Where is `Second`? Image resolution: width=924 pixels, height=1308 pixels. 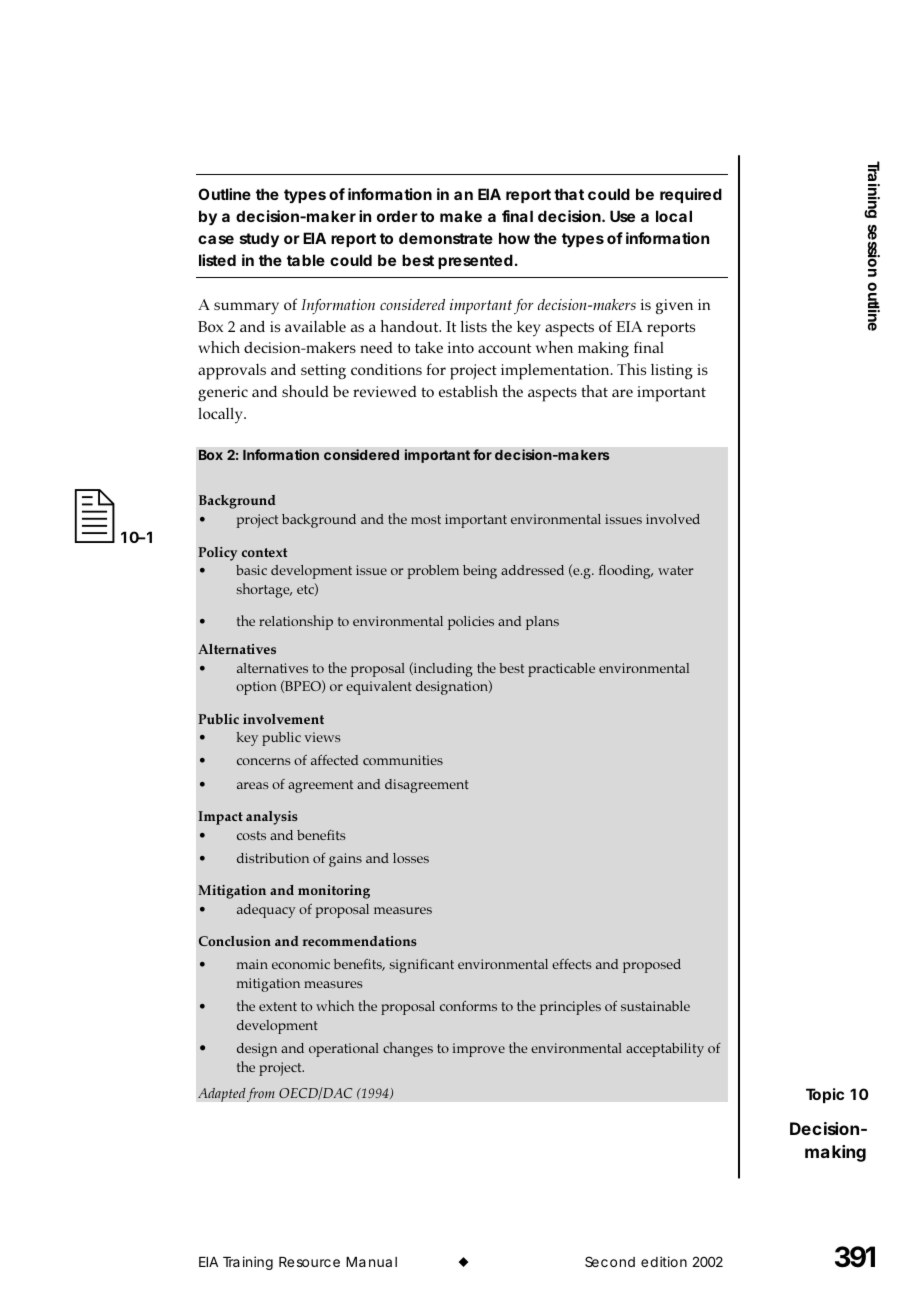 Second is located at coordinates (610, 1261).
